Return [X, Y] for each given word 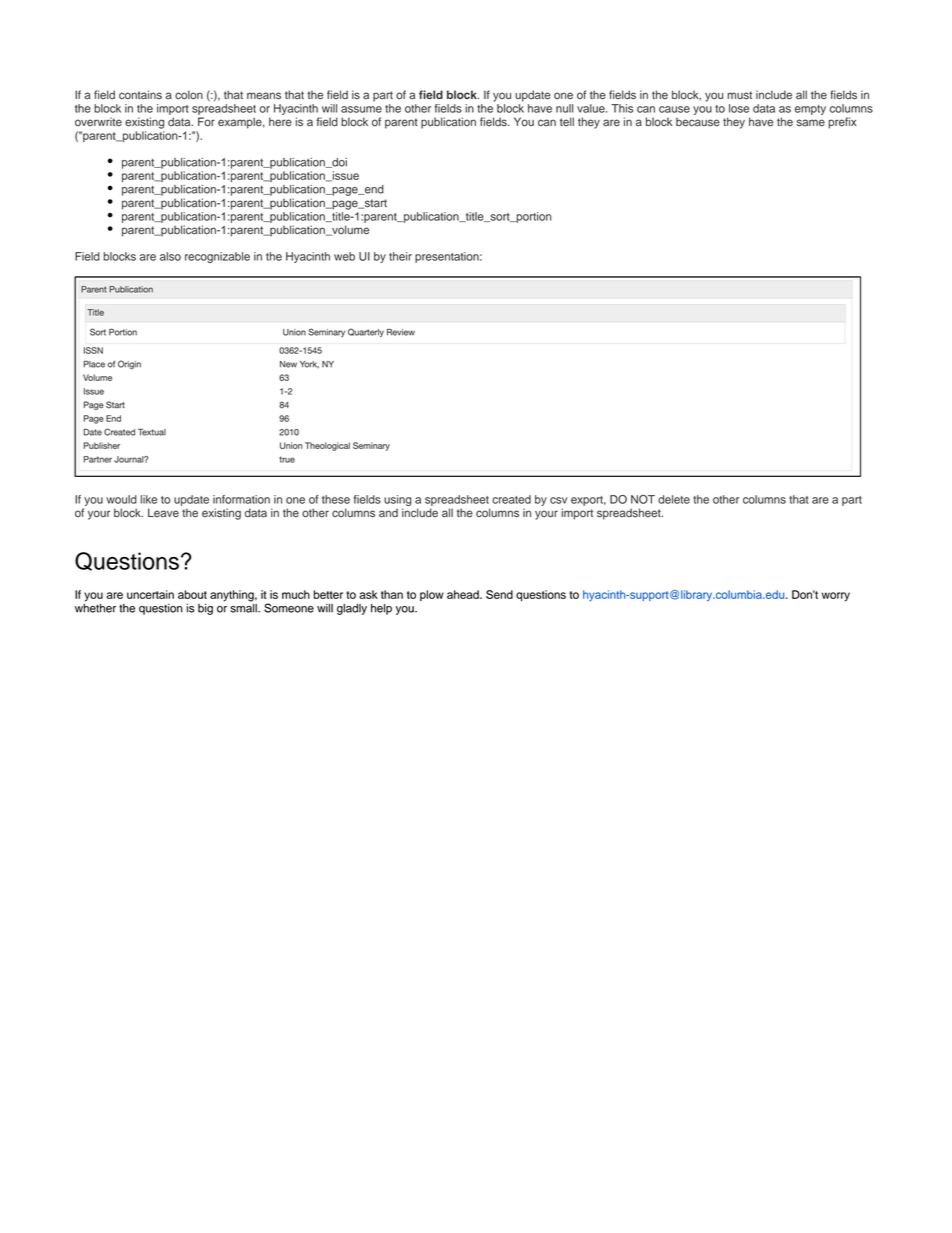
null [564, 108]
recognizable [217, 257]
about [192, 594]
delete [674, 499]
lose [739, 108]
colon [189, 95]
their [400, 256]
